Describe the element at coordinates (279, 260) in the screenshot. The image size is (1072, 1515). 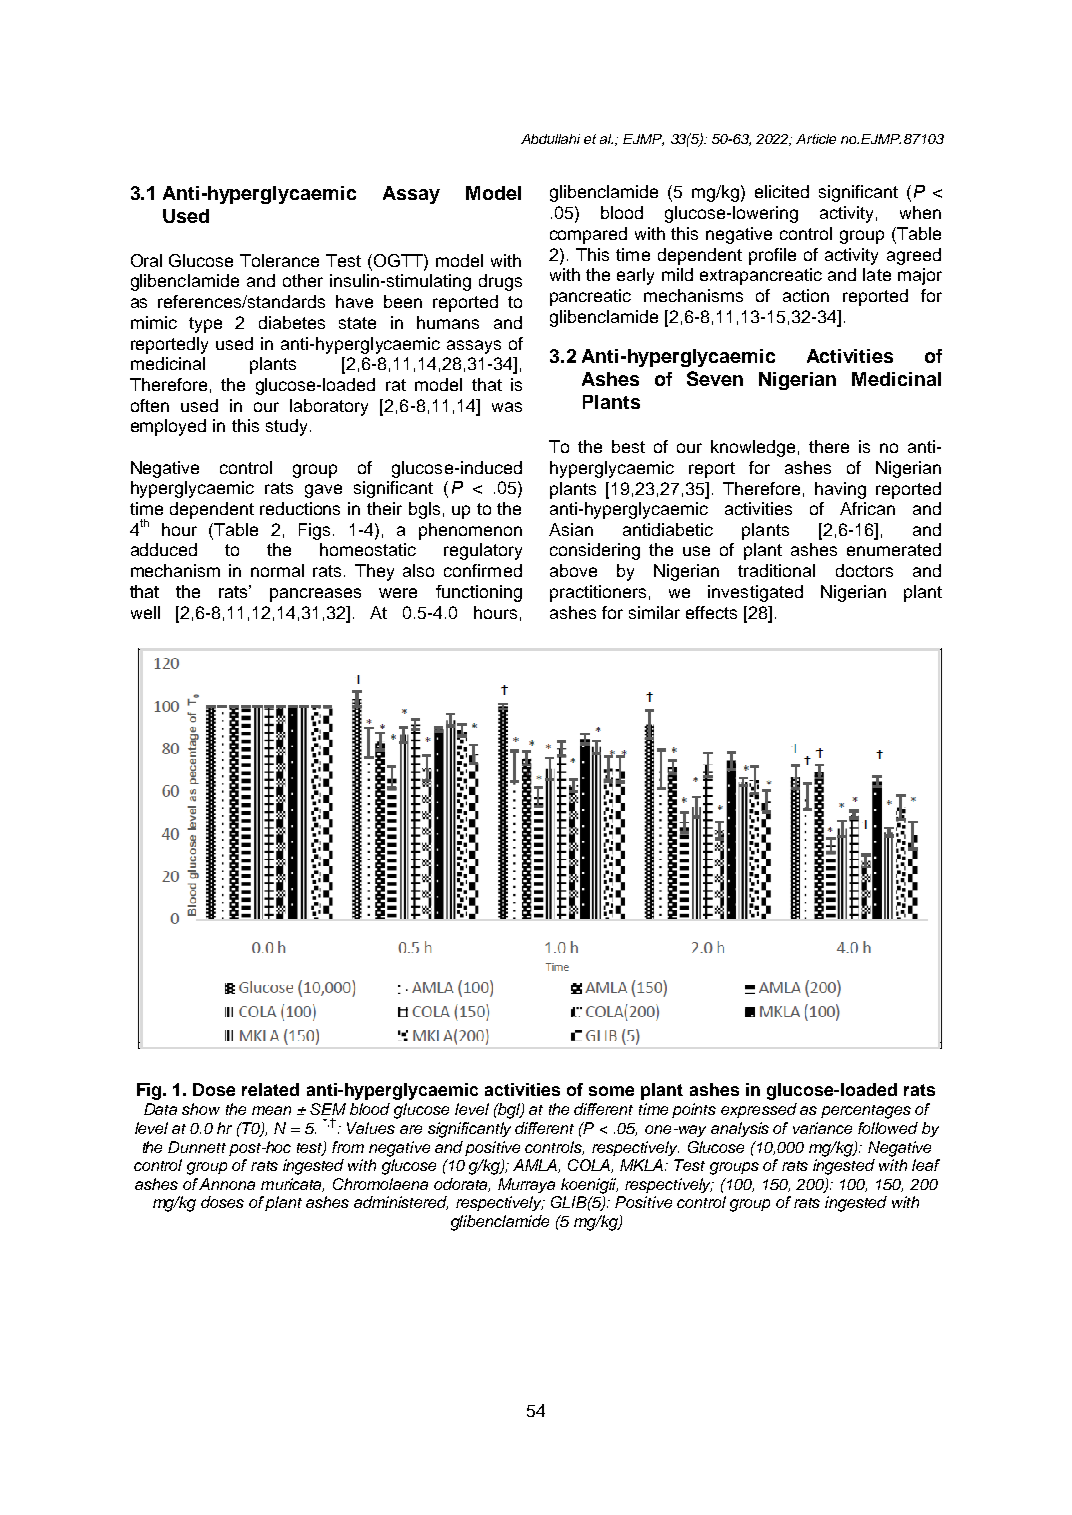
I see `Tolerance` at that location.
